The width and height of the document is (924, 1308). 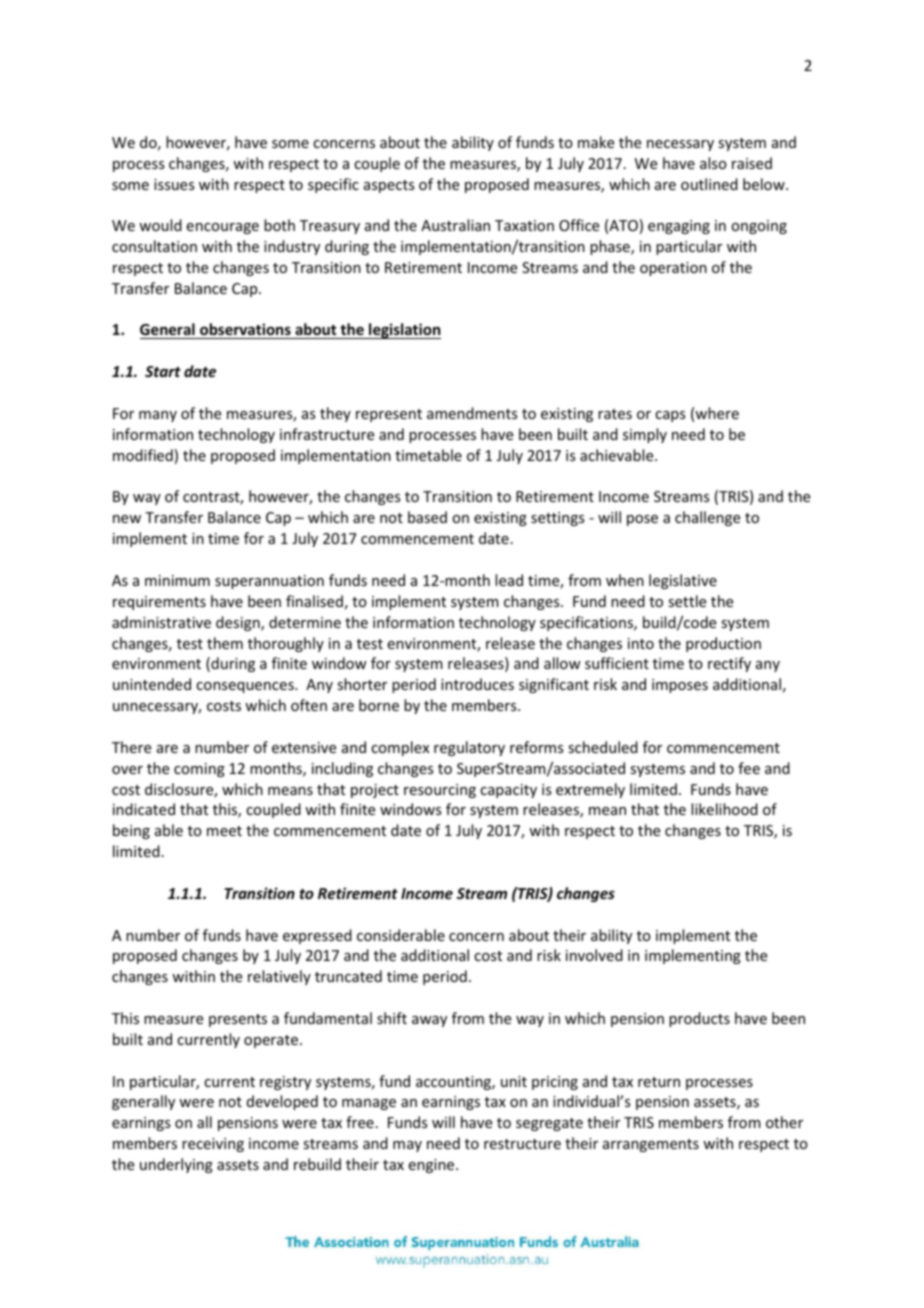 What do you see at coordinates (670, 416) in the document?
I see `caps` at bounding box center [670, 416].
